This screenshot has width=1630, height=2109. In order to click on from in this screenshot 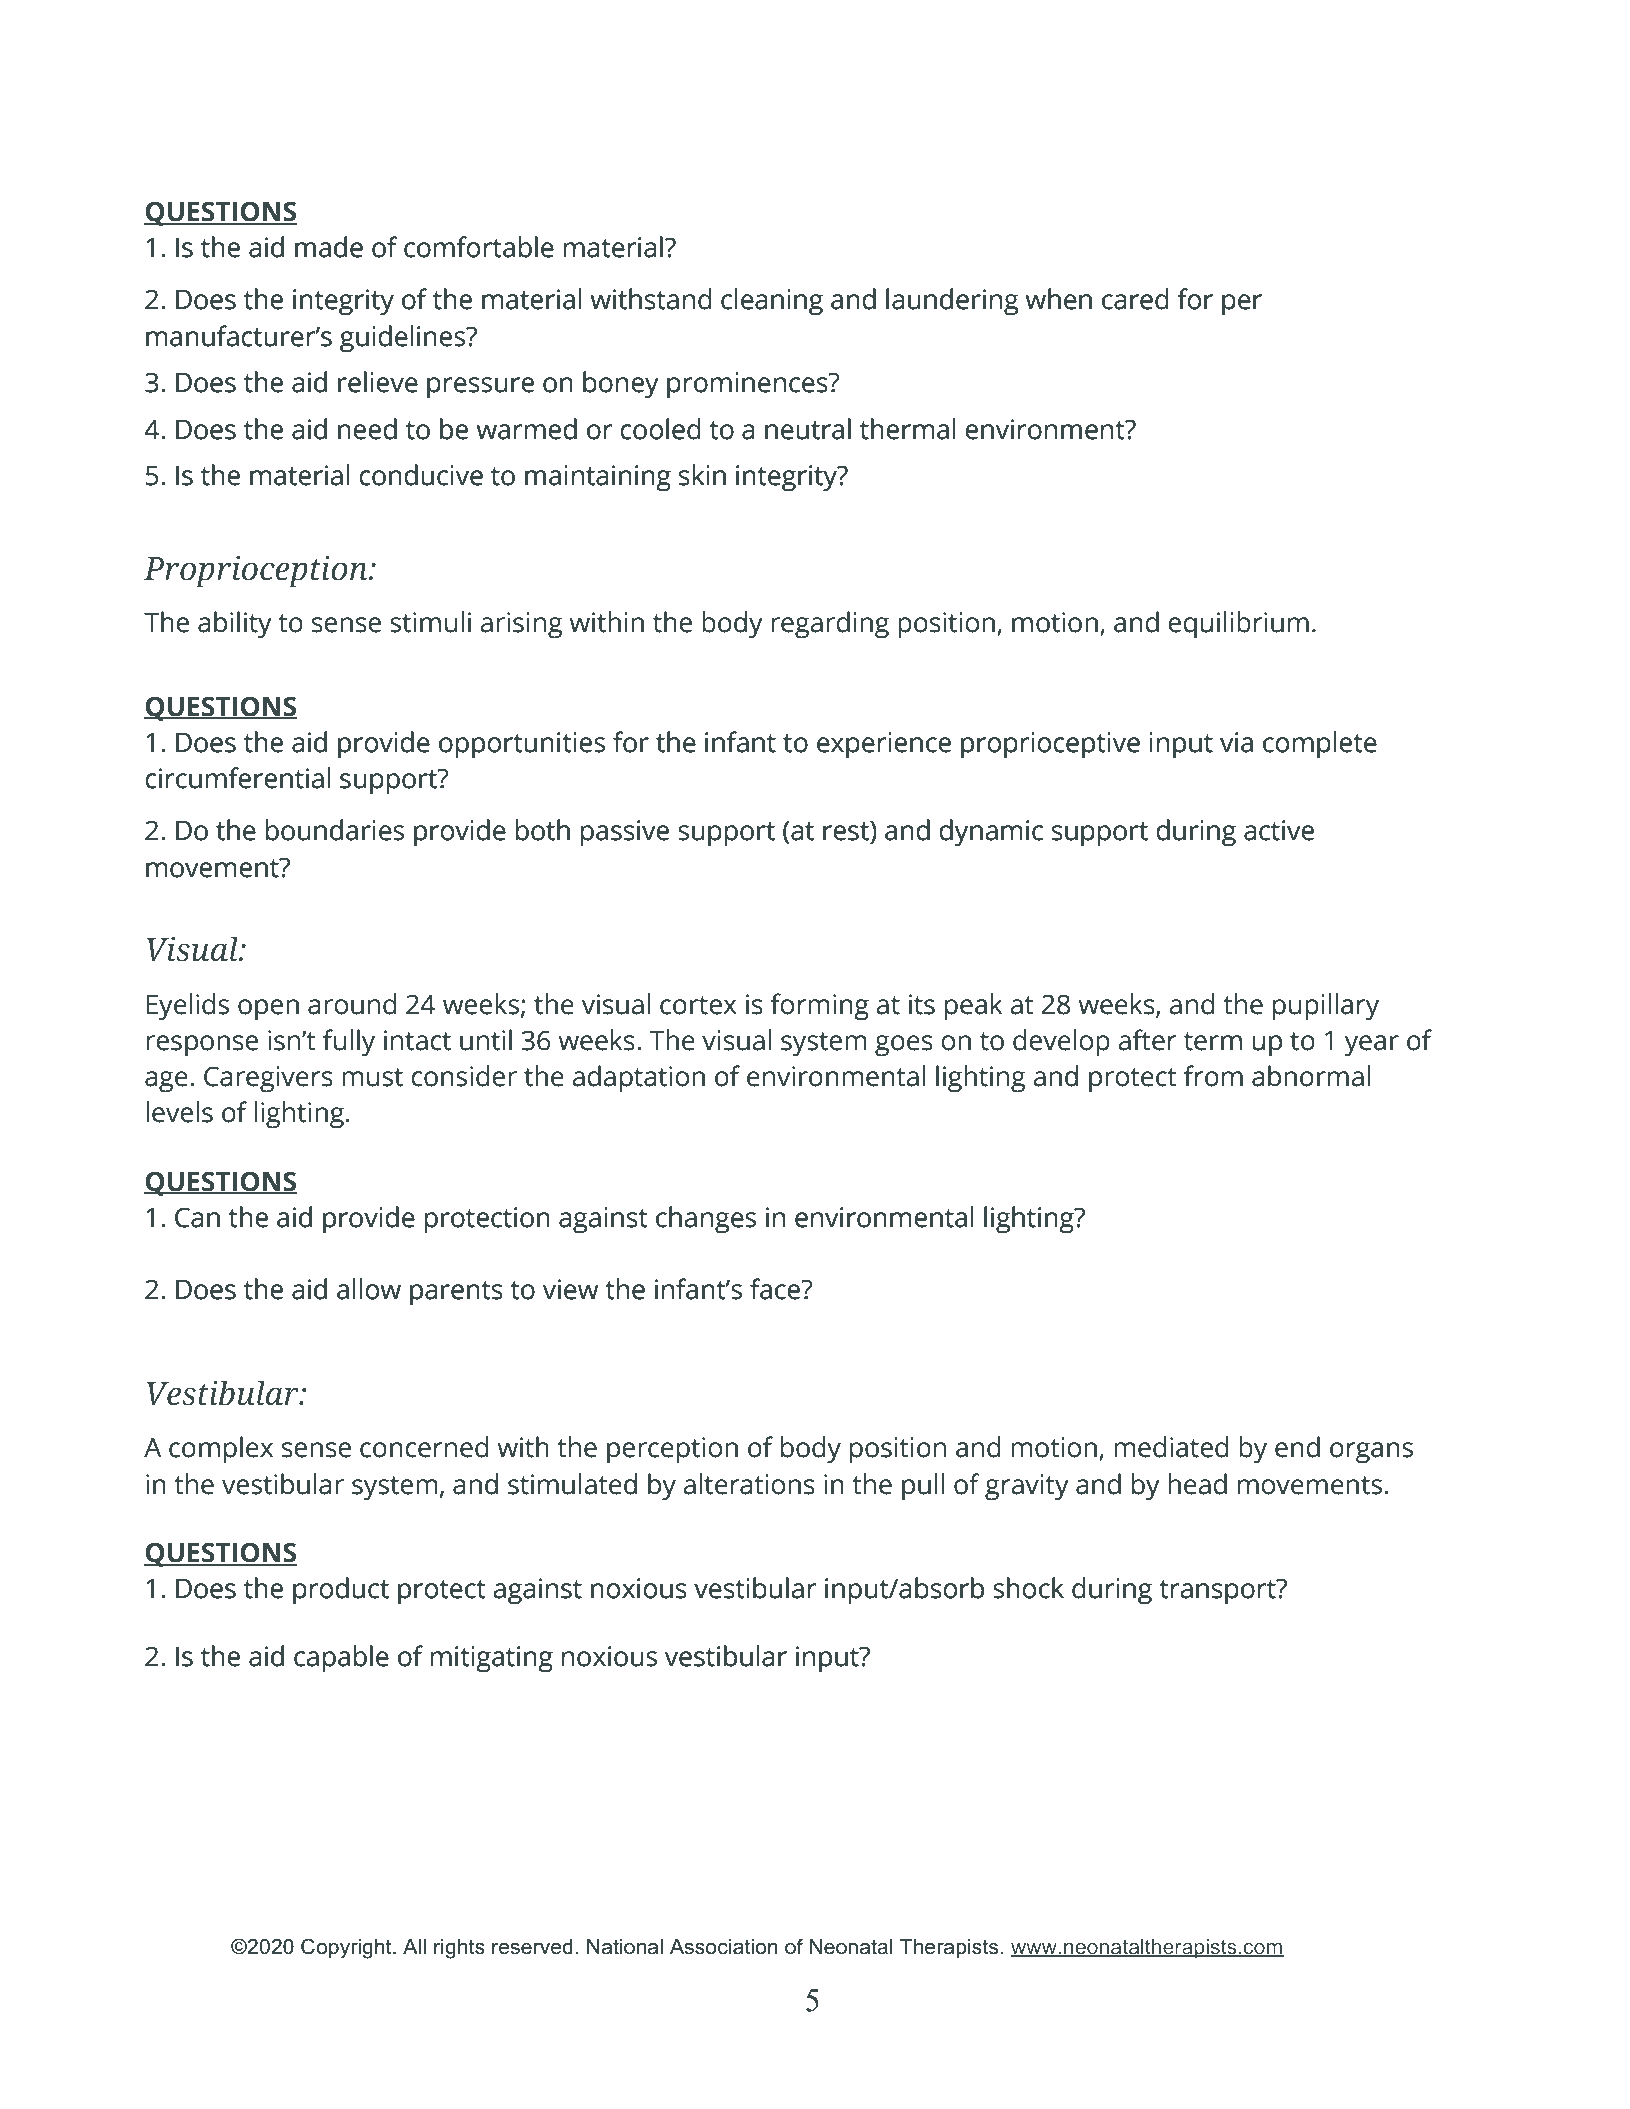, I will do `click(1213, 1076)`.
